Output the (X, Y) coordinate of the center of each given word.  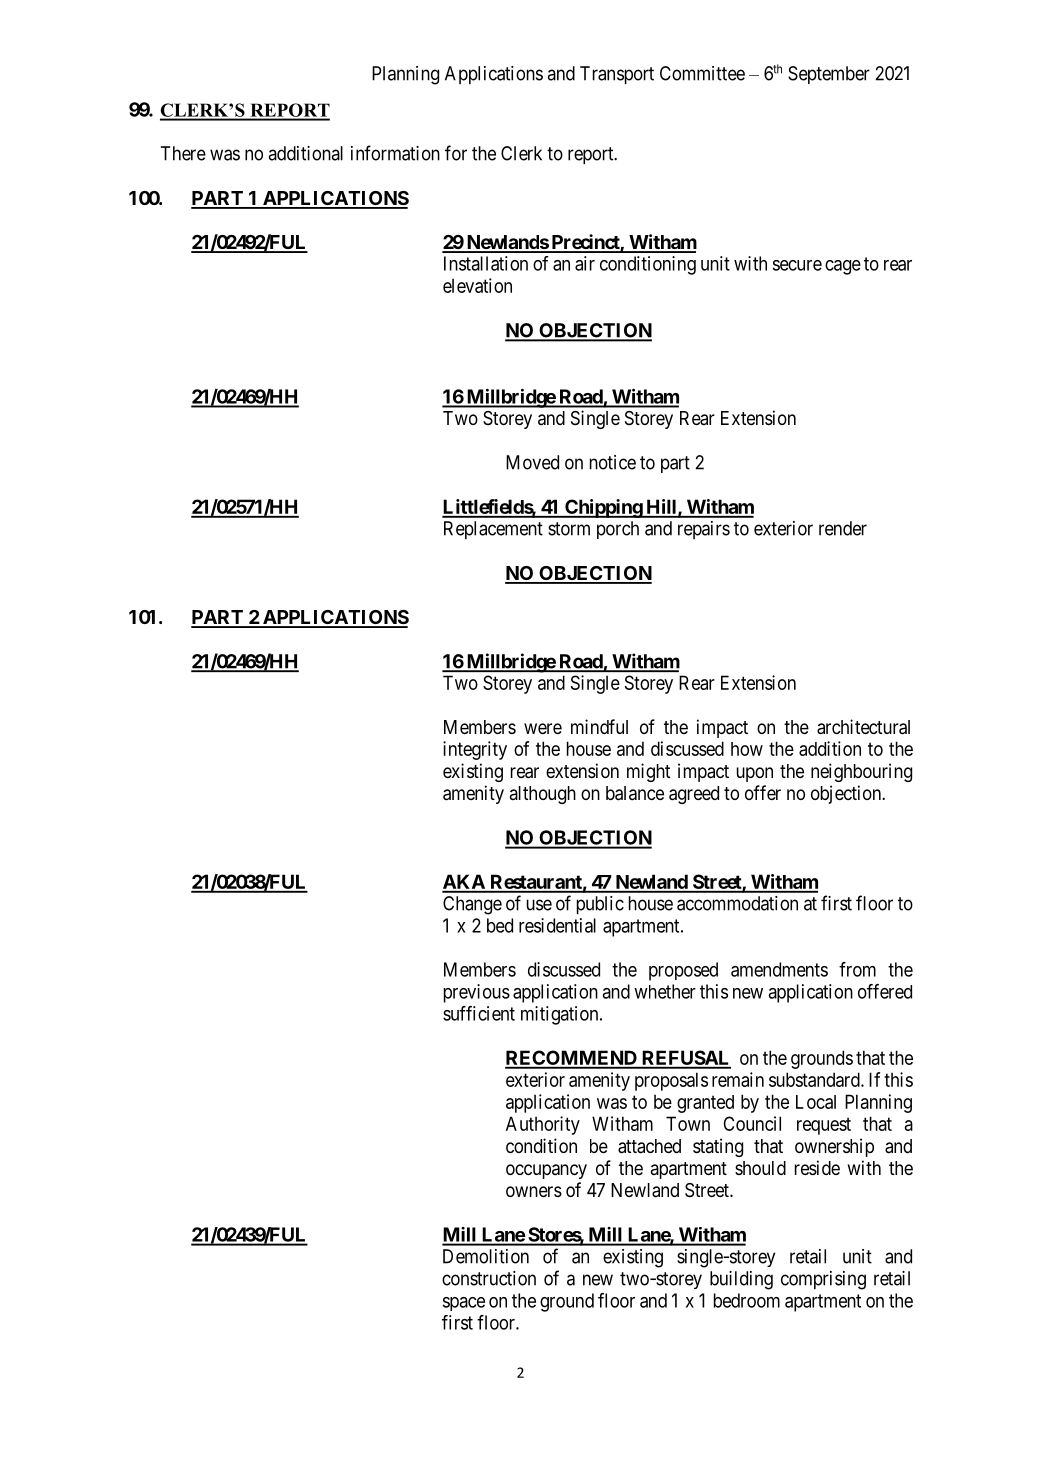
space (464, 1304)
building (741, 1280)
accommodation (737, 903)
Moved (532, 462)
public (600, 905)
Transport (617, 75)
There (183, 153)
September (829, 75)
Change (472, 905)
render (843, 528)
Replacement (493, 530)
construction (489, 1278)
